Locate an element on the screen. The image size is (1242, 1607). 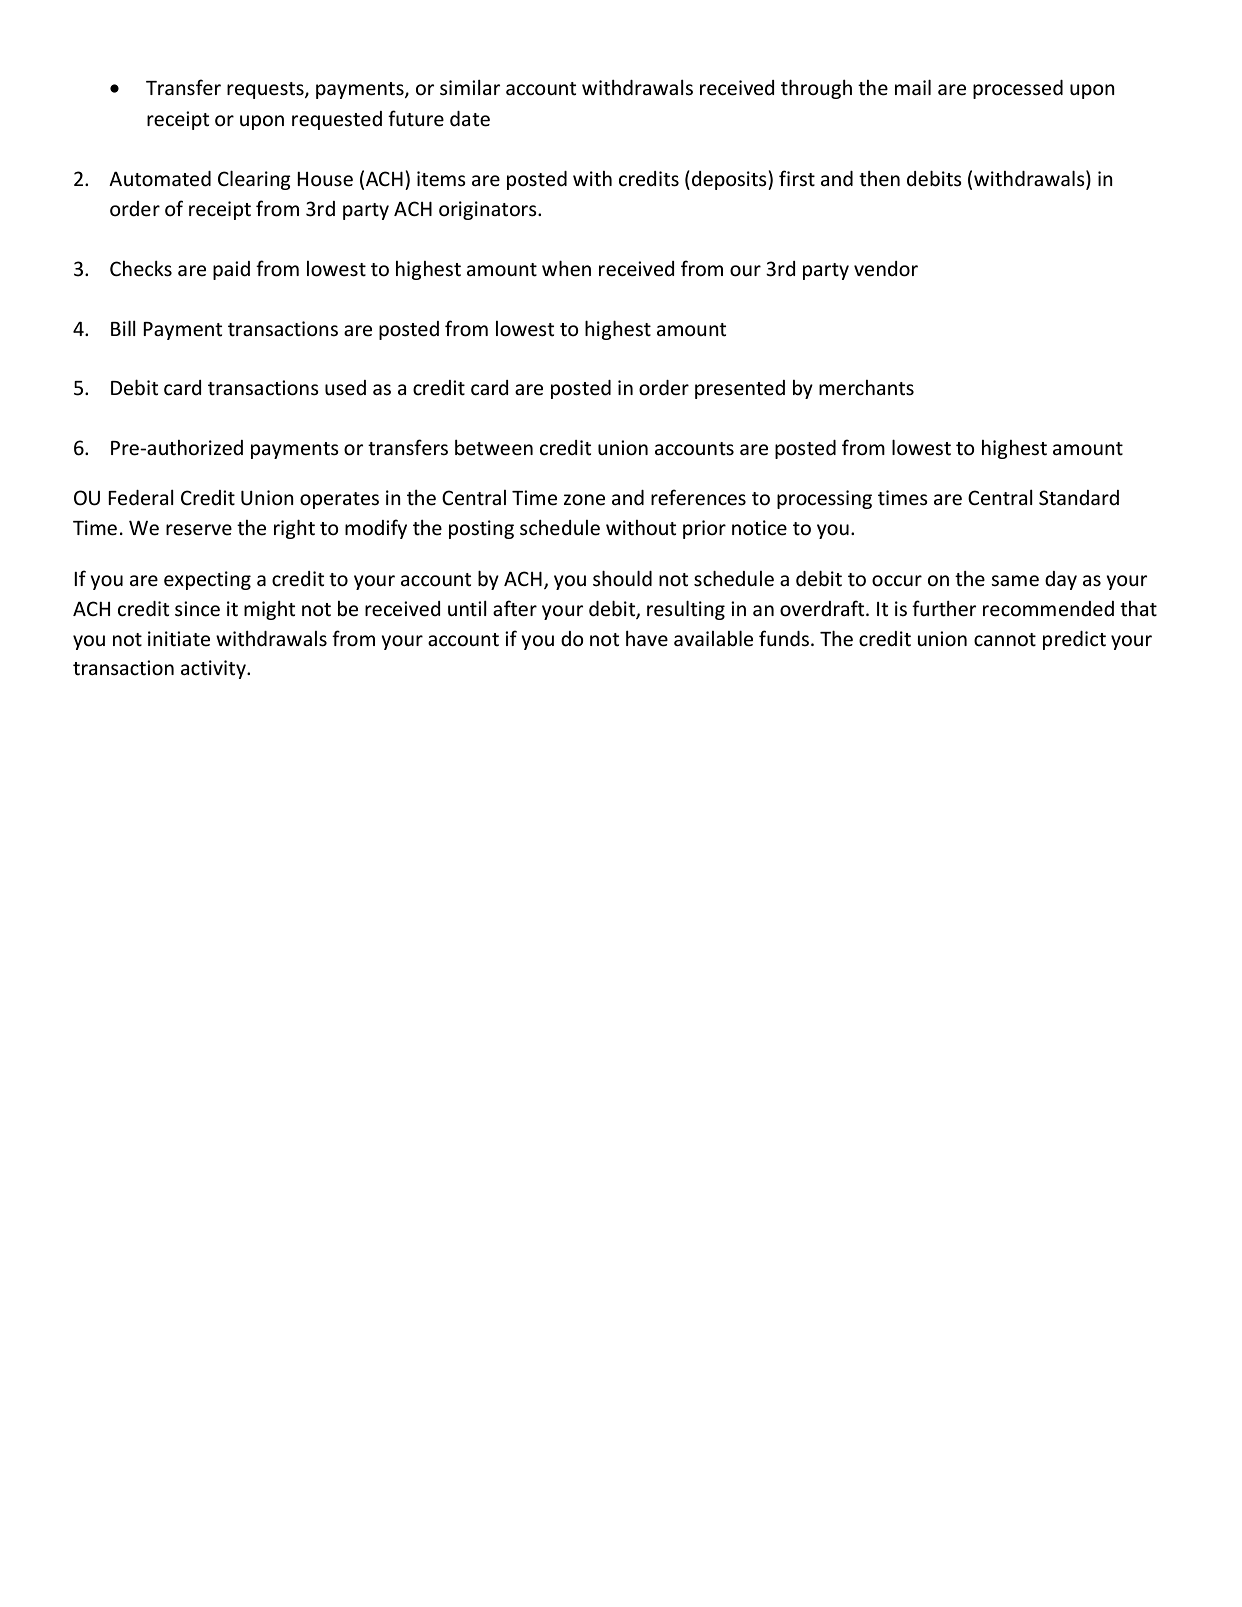
used is located at coordinates (345, 388).
